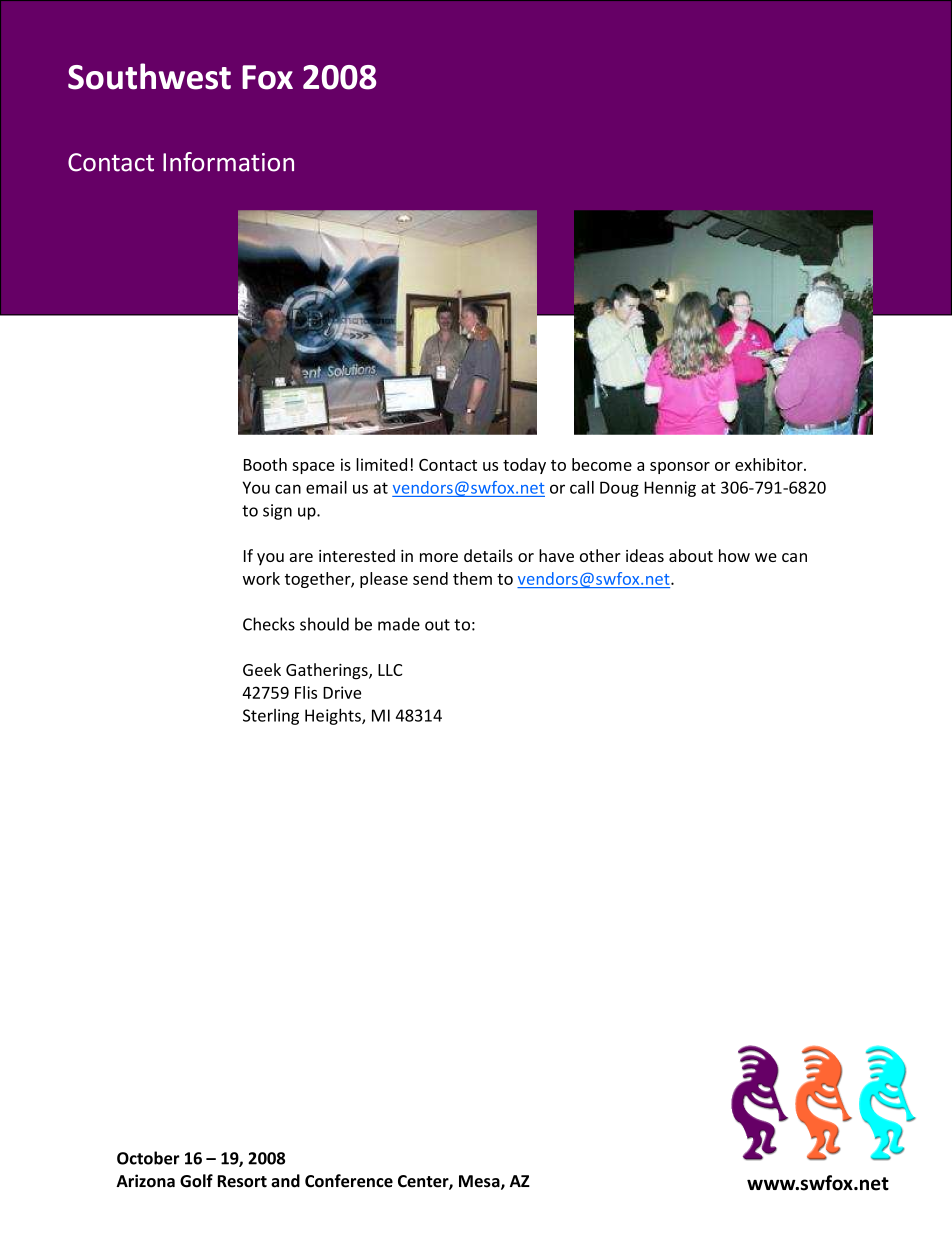 The width and height of the image is (952, 1233). I want to click on Information, so click(228, 162).
